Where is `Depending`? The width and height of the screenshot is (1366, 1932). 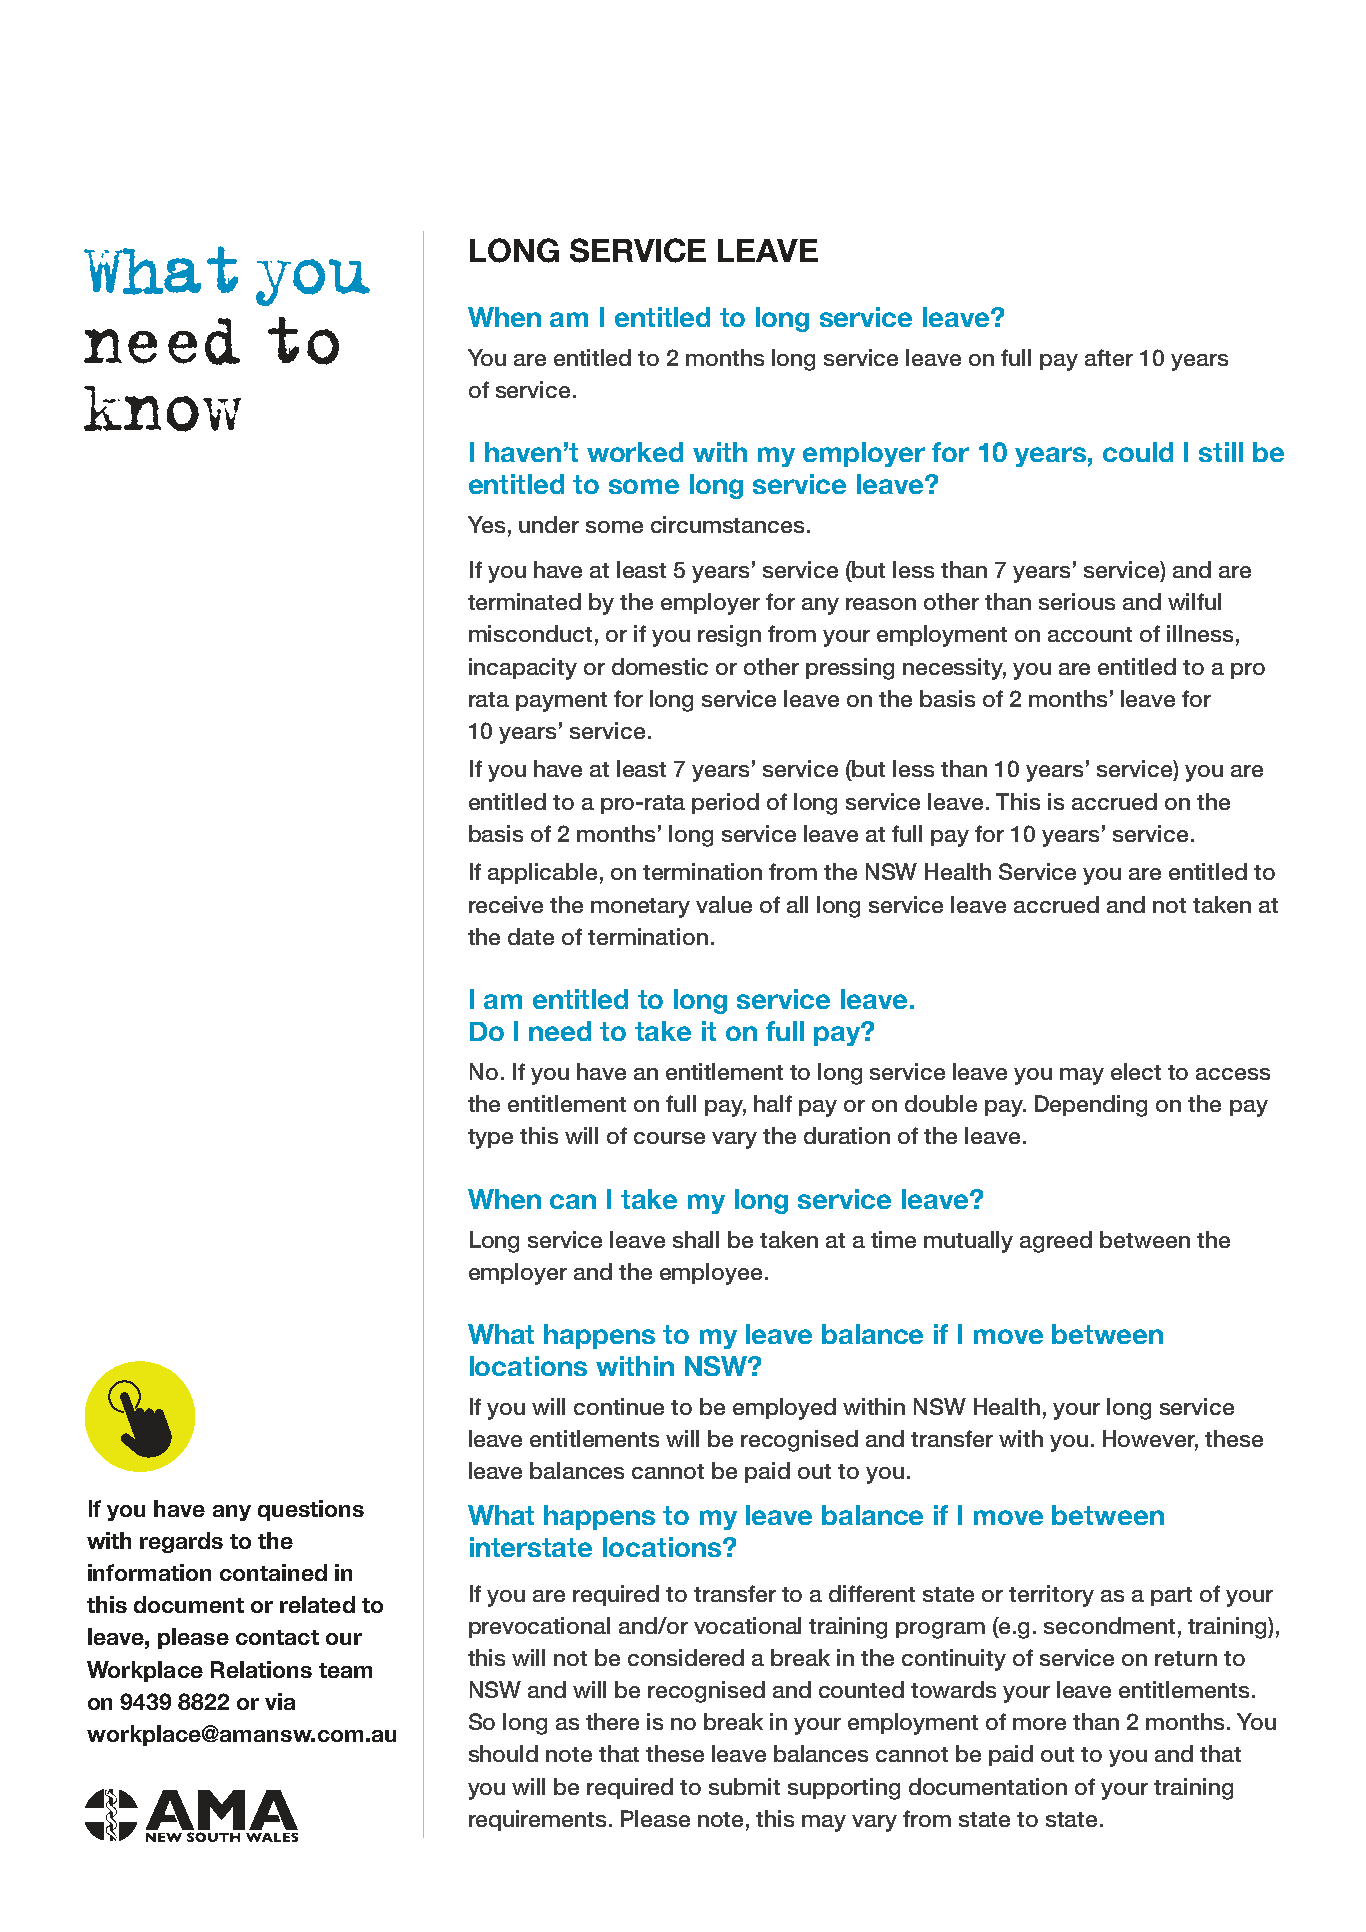 Depending is located at coordinates (1091, 1106).
